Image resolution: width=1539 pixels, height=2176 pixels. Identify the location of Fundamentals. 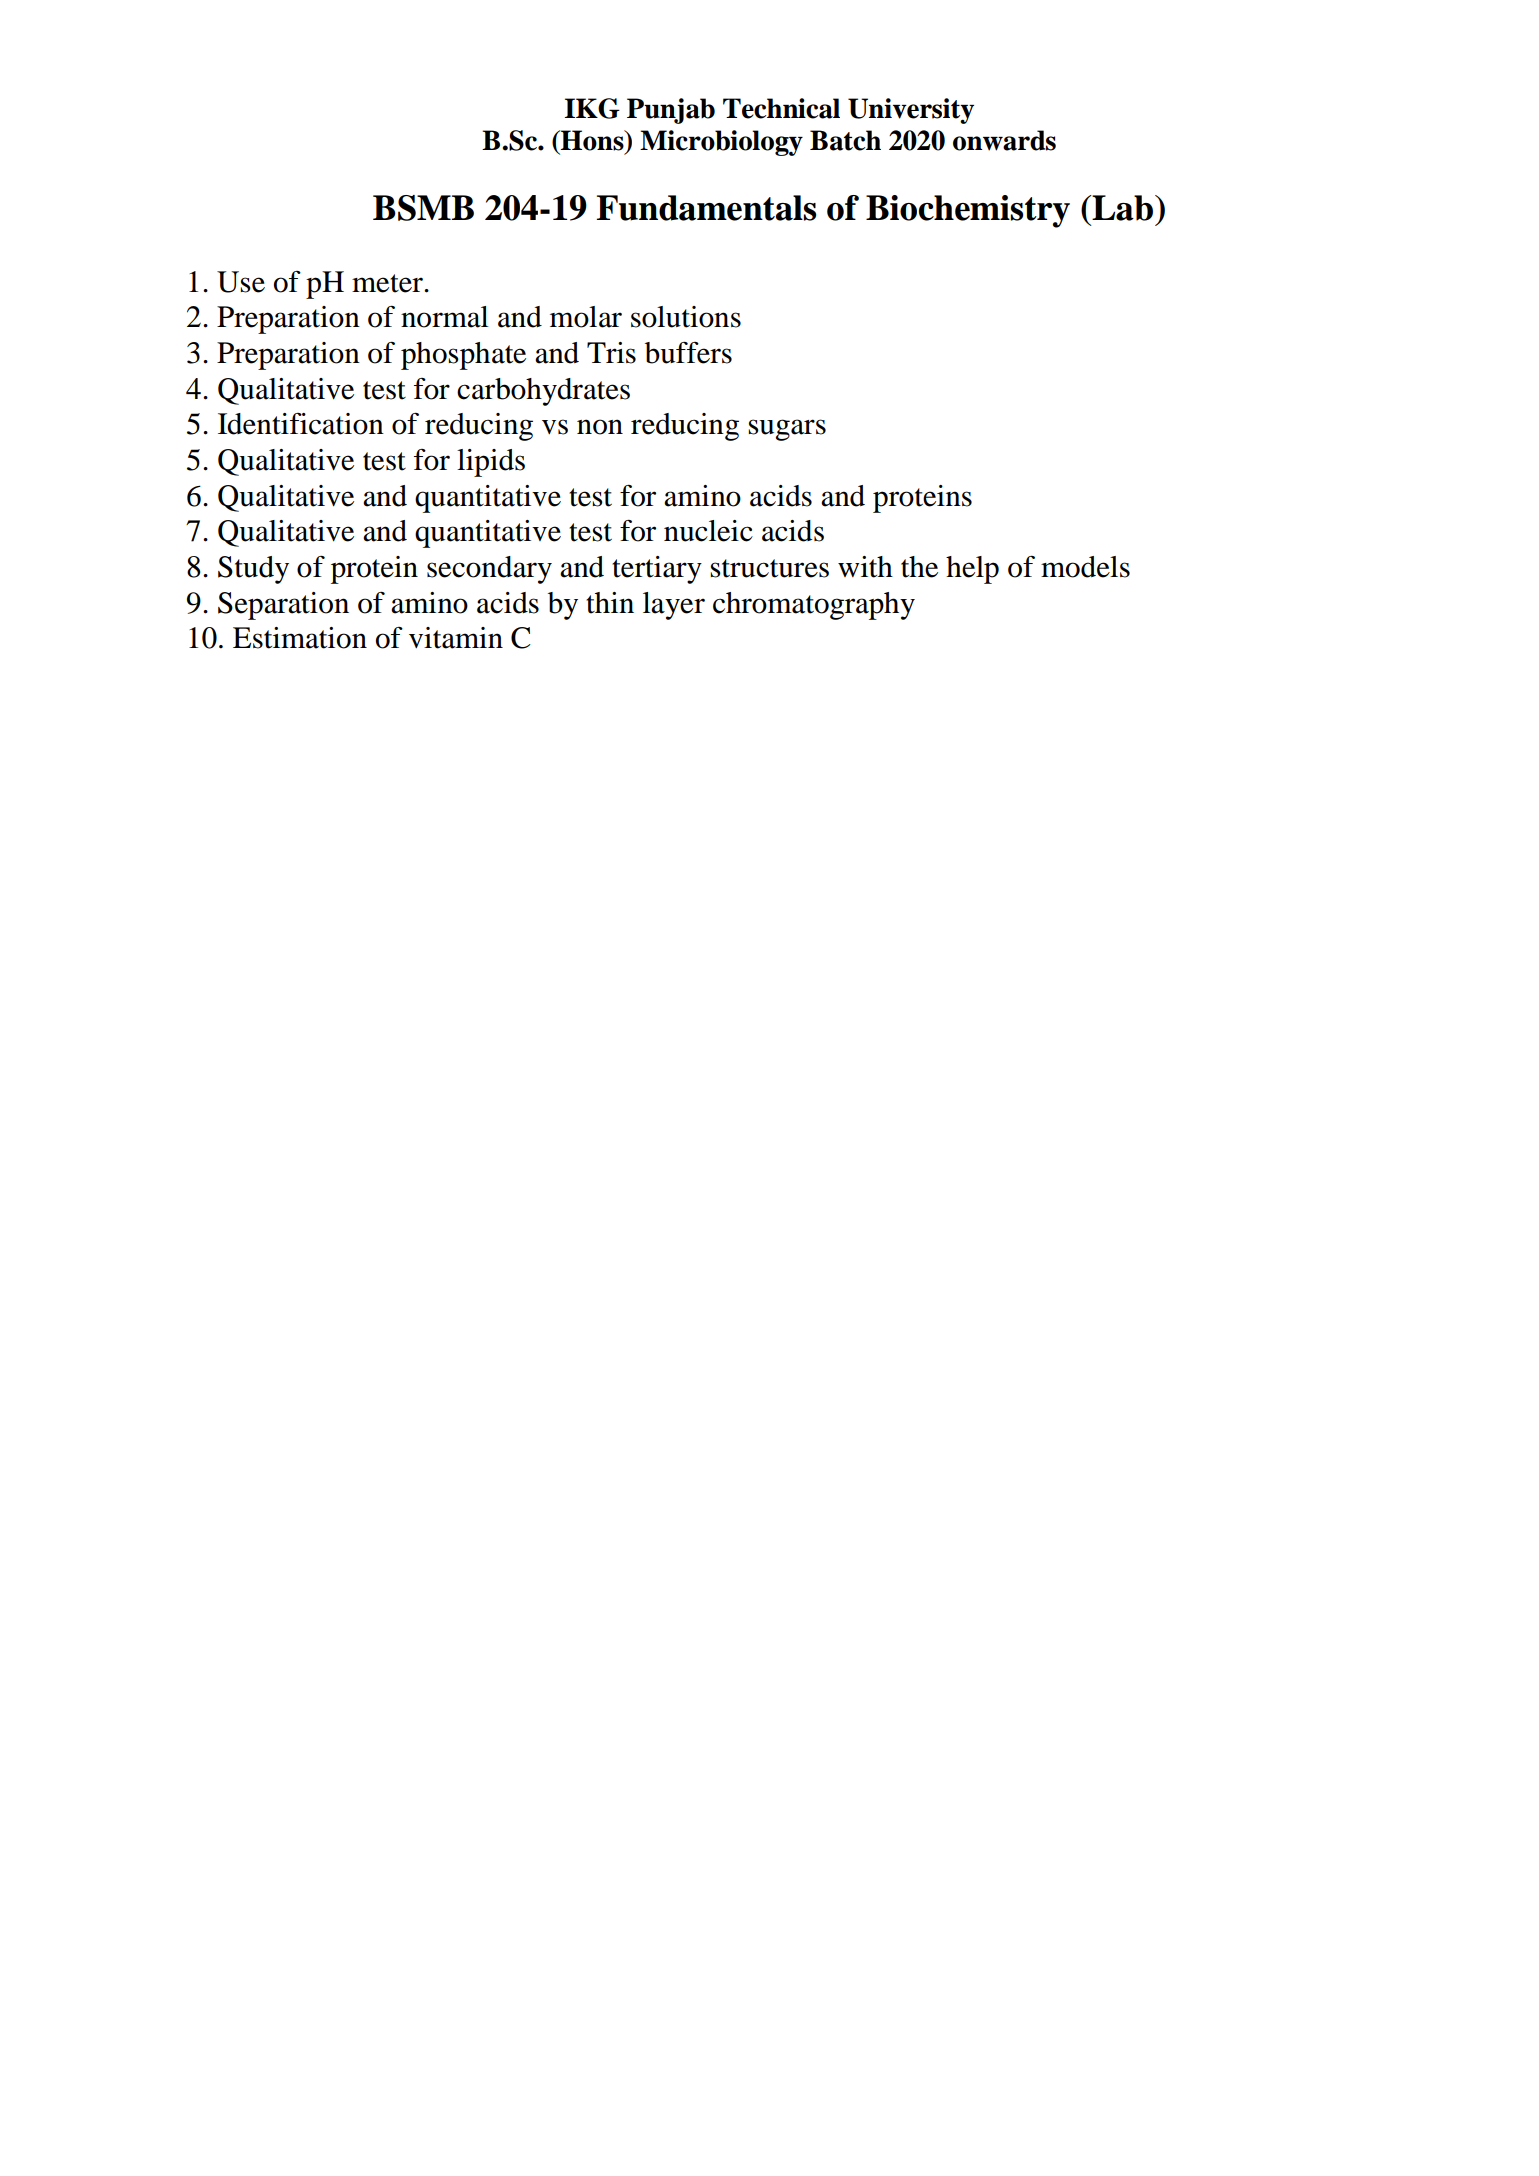
(706, 208).
